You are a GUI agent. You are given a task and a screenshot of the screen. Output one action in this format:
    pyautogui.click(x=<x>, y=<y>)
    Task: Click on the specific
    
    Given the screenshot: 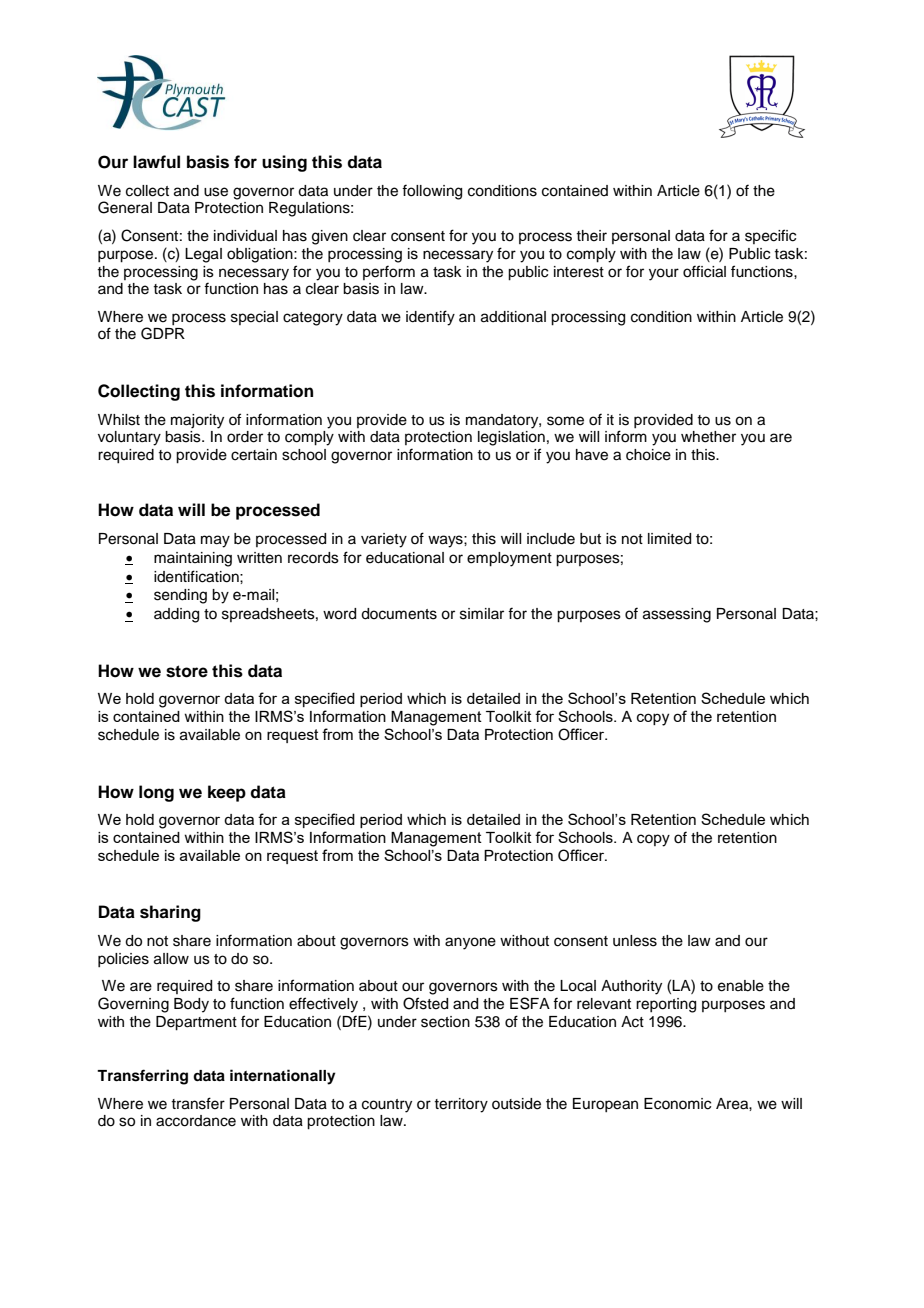 What is the action you would take?
    pyautogui.click(x=770, y=236)
